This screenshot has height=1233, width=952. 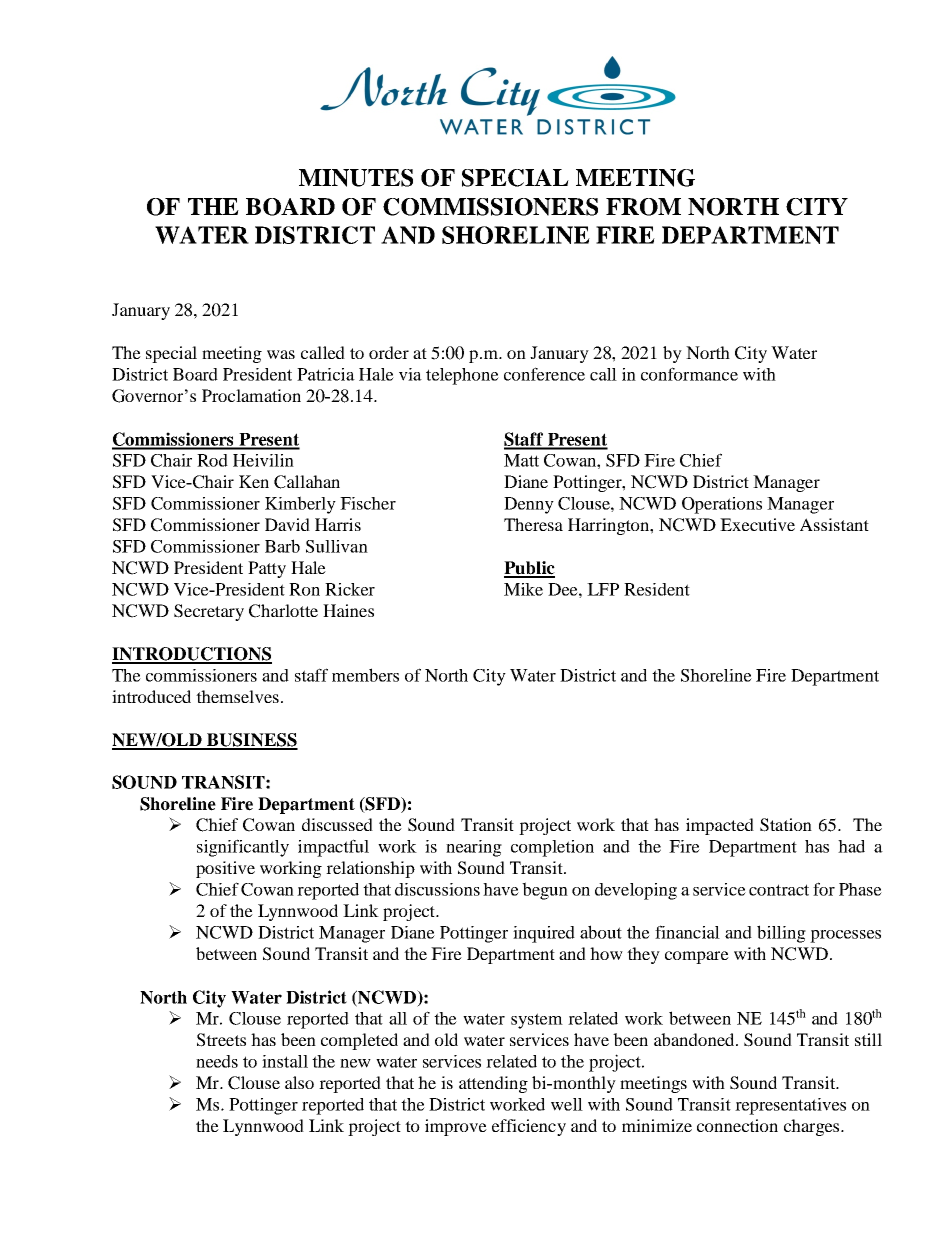 I want to click on Ken, so click(x=254, y=481).
